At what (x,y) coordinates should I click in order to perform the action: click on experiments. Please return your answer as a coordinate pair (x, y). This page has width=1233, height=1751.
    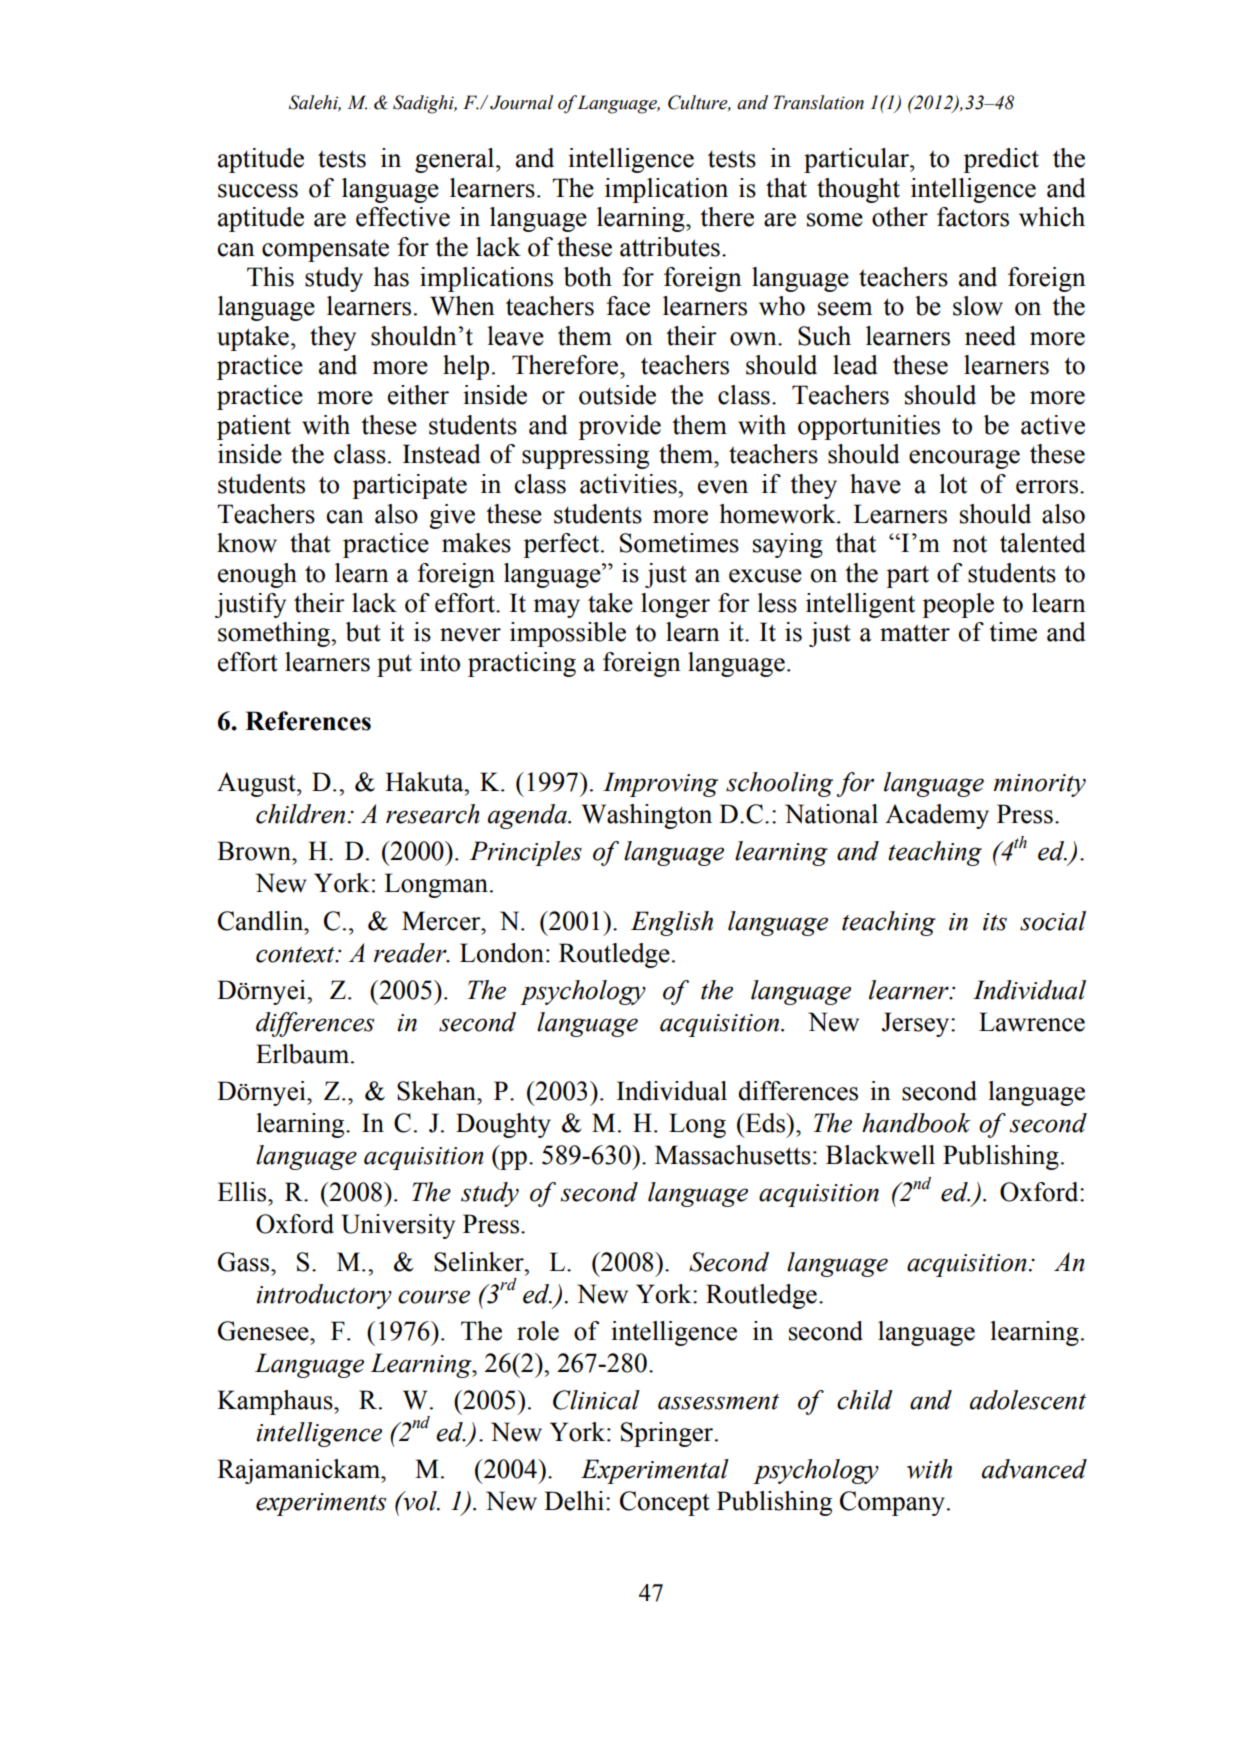
    Looking at the image, I should click on (321, 1504).
